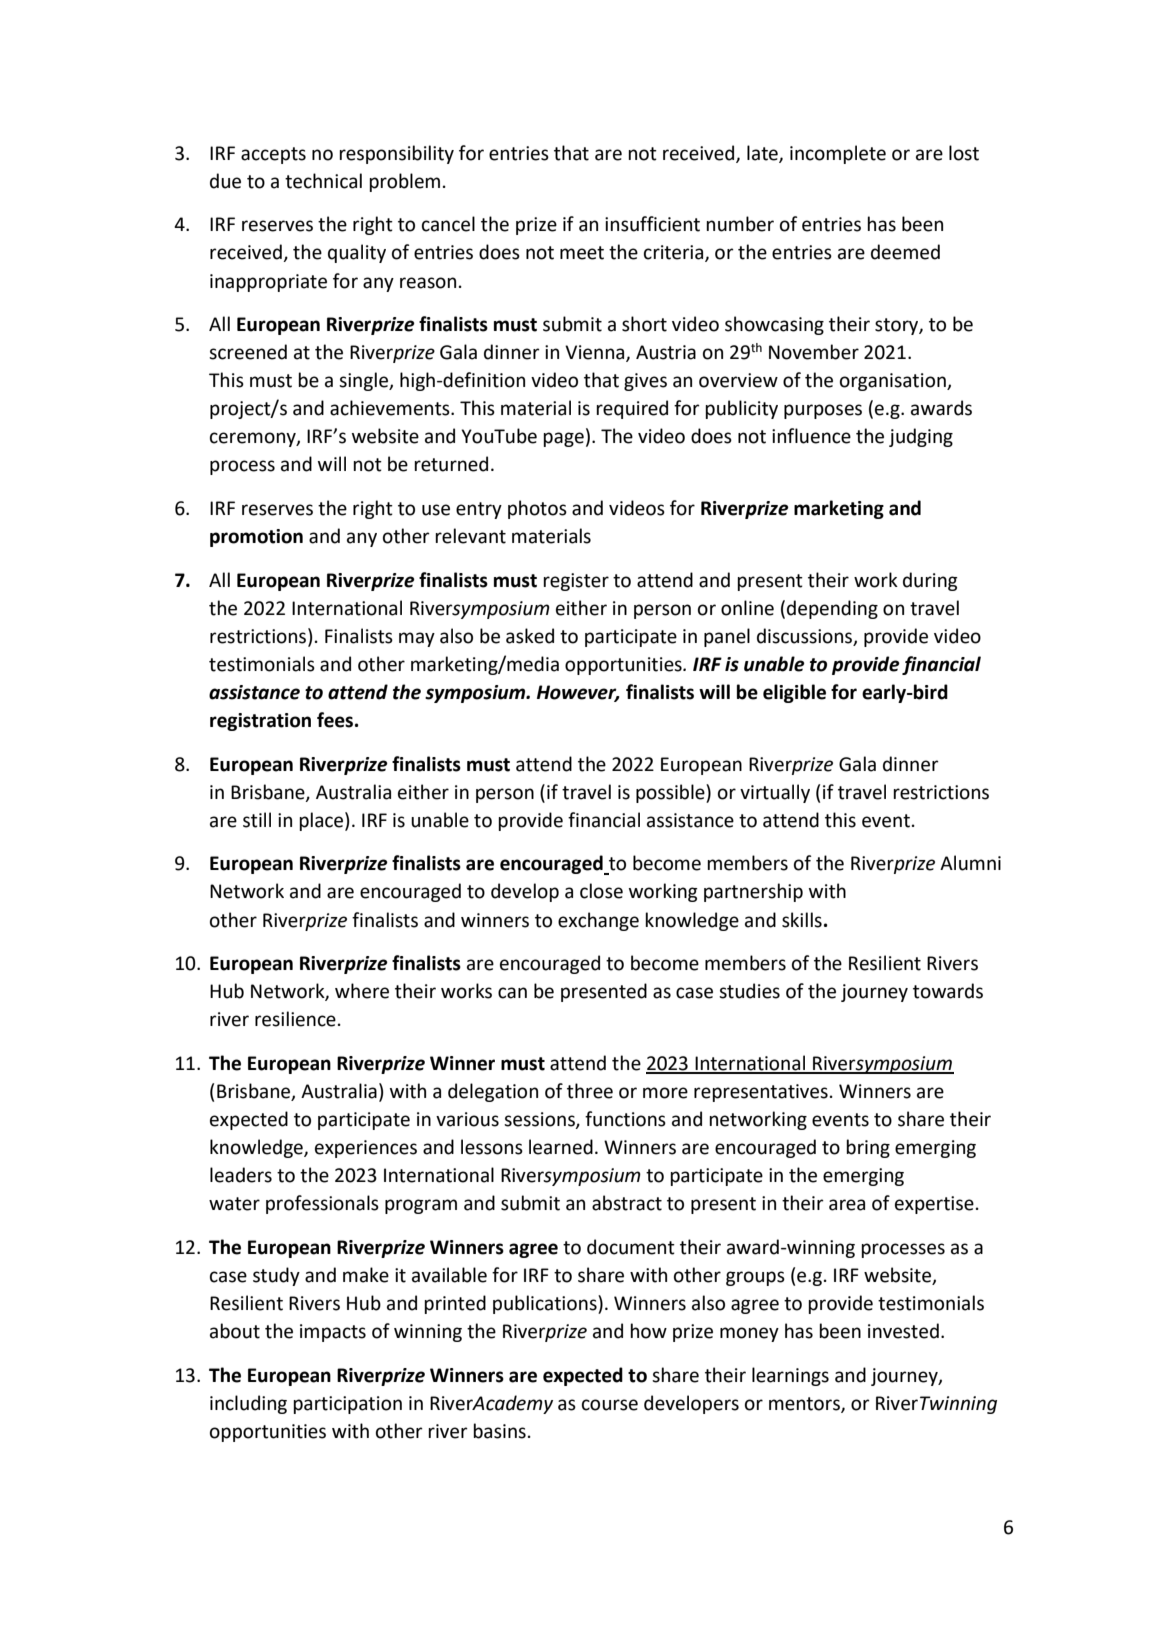 This screenshot has height=1631, width=1153. I want to click on virtually, so click(775, 793).
